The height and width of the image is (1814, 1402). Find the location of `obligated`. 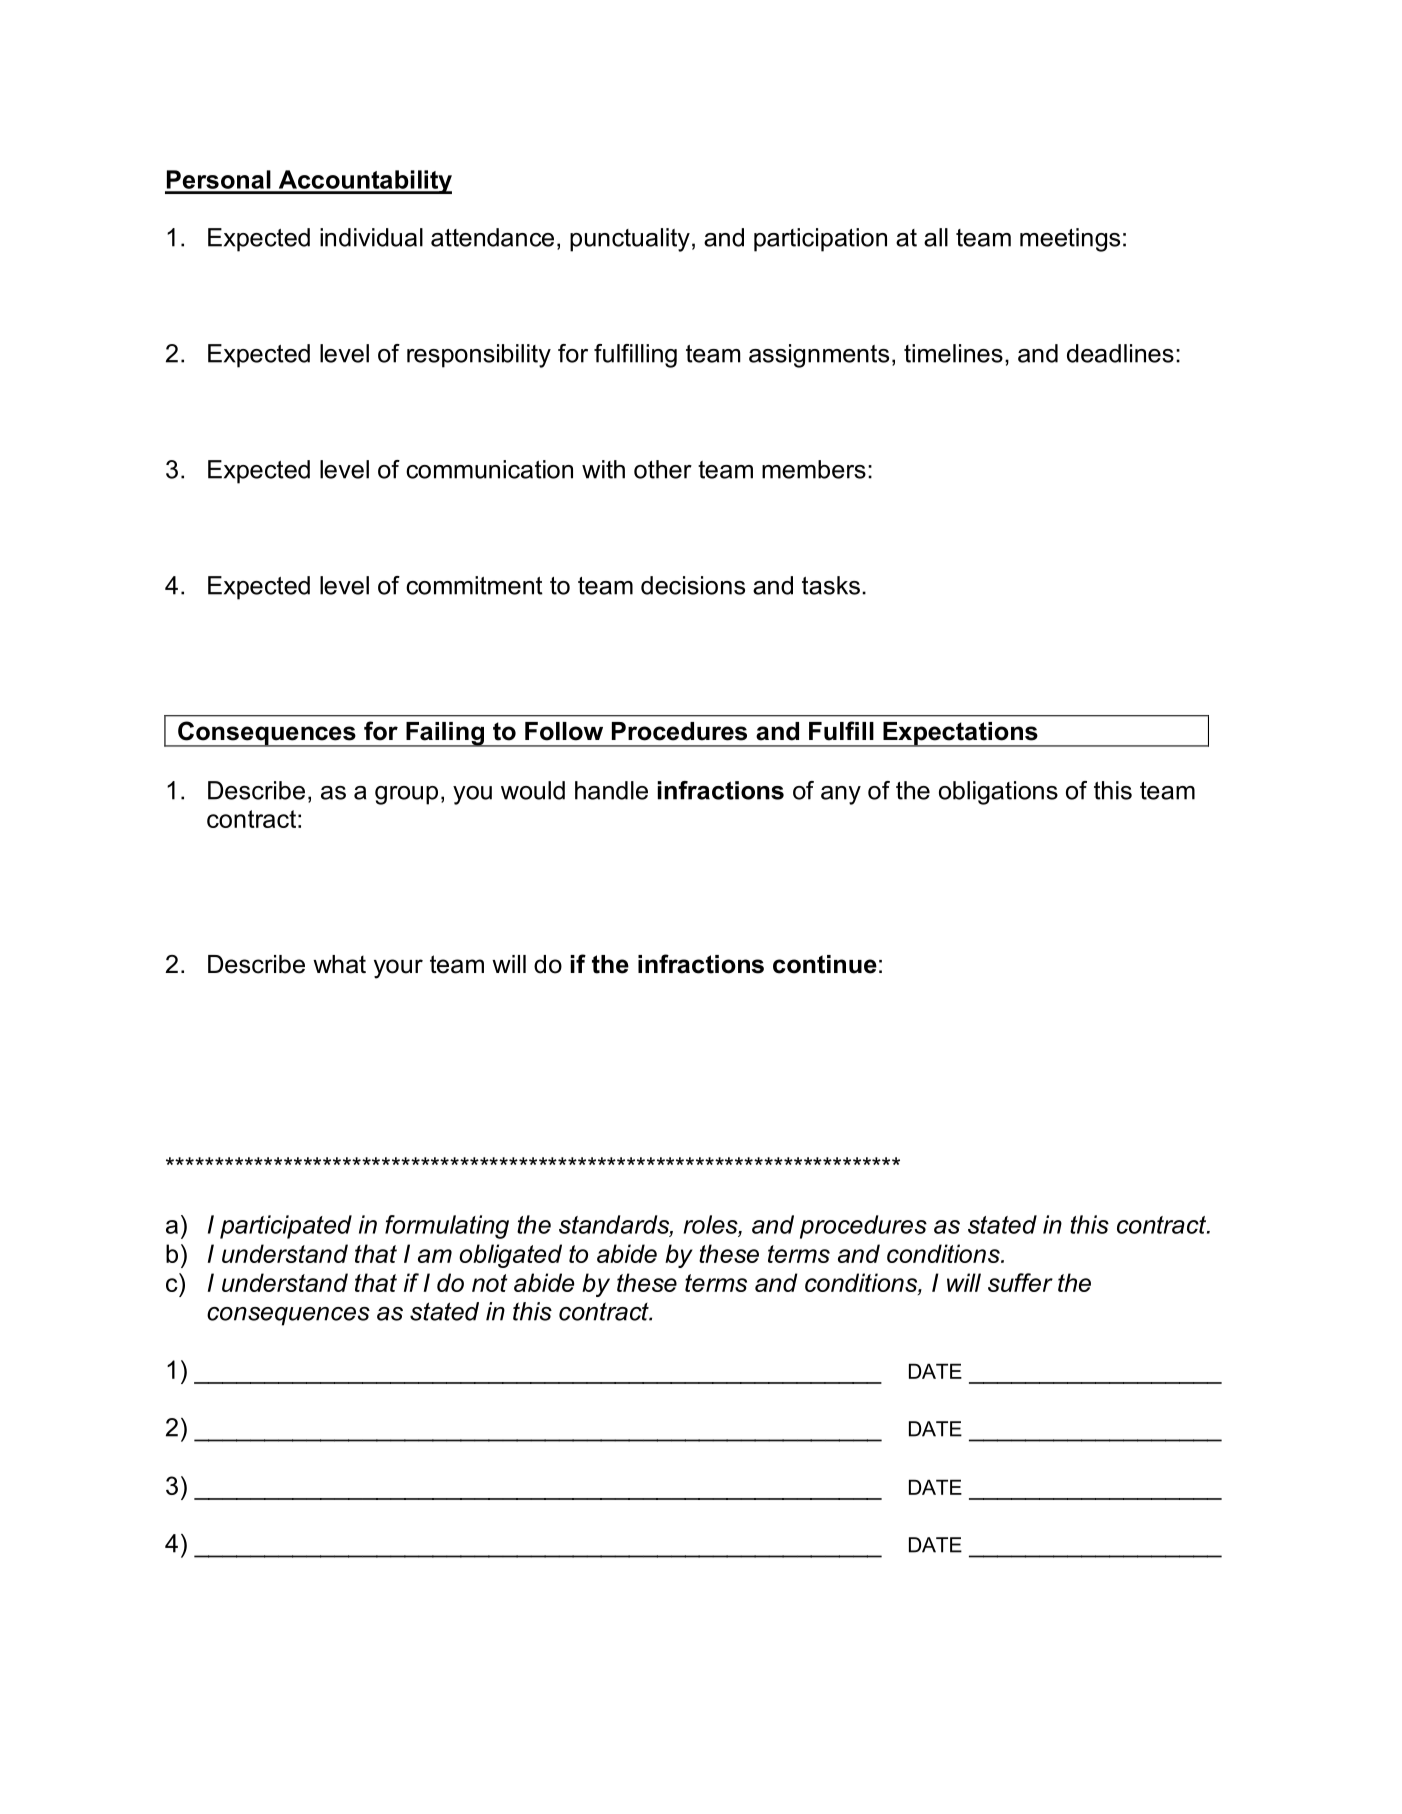

obligated is located at coordinates (510, 1256).
